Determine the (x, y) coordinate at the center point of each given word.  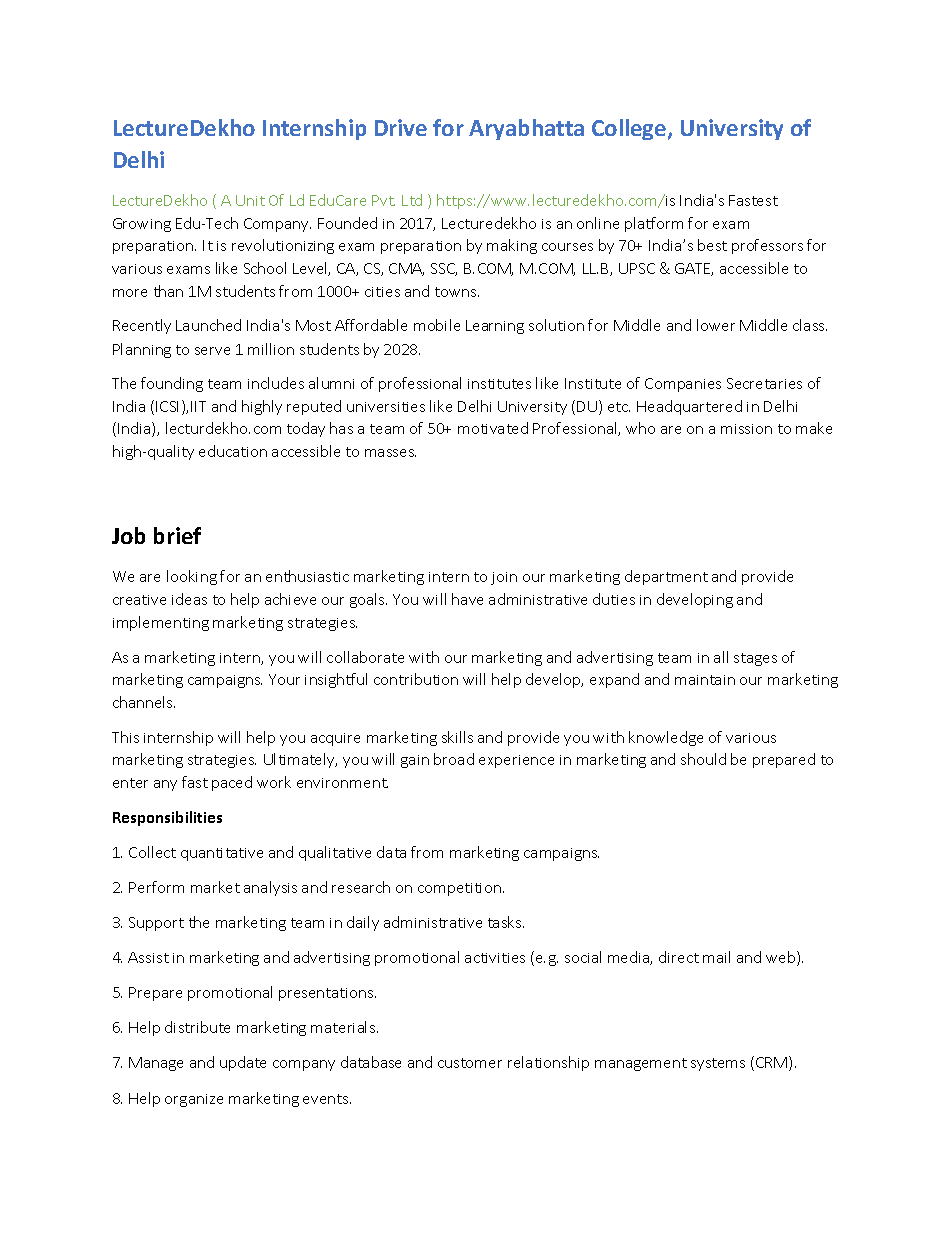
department (666, 577)
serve (212, 351)
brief (177, 535)
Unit (250, 200)
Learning (495, 327)
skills (457, 737)
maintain (705, 680)
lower (716, 325)
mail (716, 957)
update (243, 1063)
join (504, 578)
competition (461, 889)
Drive (401, 127)
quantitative (222, 854)
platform (654, 224)
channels (144, 702)
